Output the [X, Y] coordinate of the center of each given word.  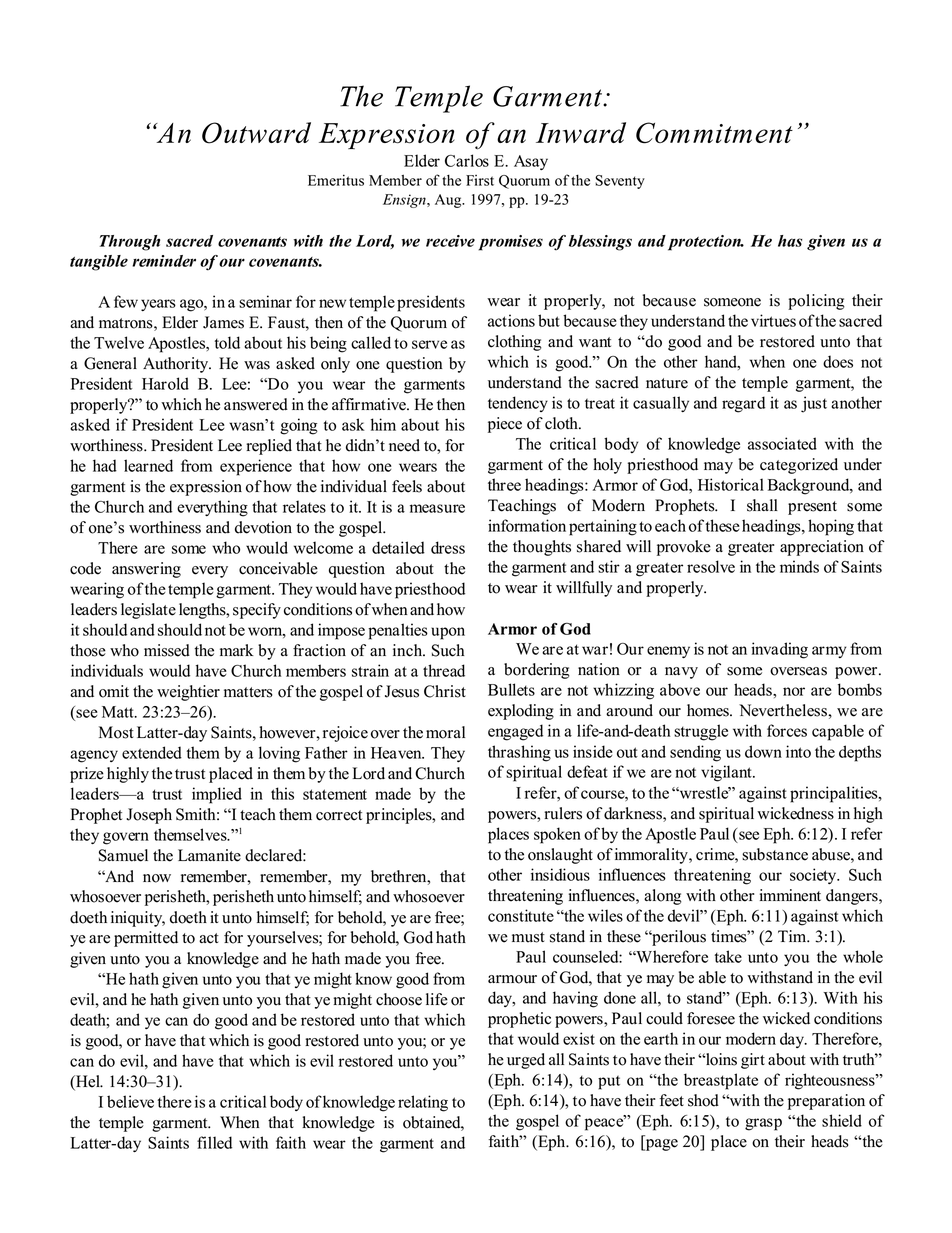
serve [429, 344]
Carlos [467, 160]
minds [799, 566]
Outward [256, 133]
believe [130, 1101]
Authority [177, 365]
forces [787, 730]
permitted [146, 939]
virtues [773, 320]
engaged [515, 732]
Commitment [714, 133]
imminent [790, 895]
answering [146, 570]
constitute [521, 915]
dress [448, 547]
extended [152, 752]
